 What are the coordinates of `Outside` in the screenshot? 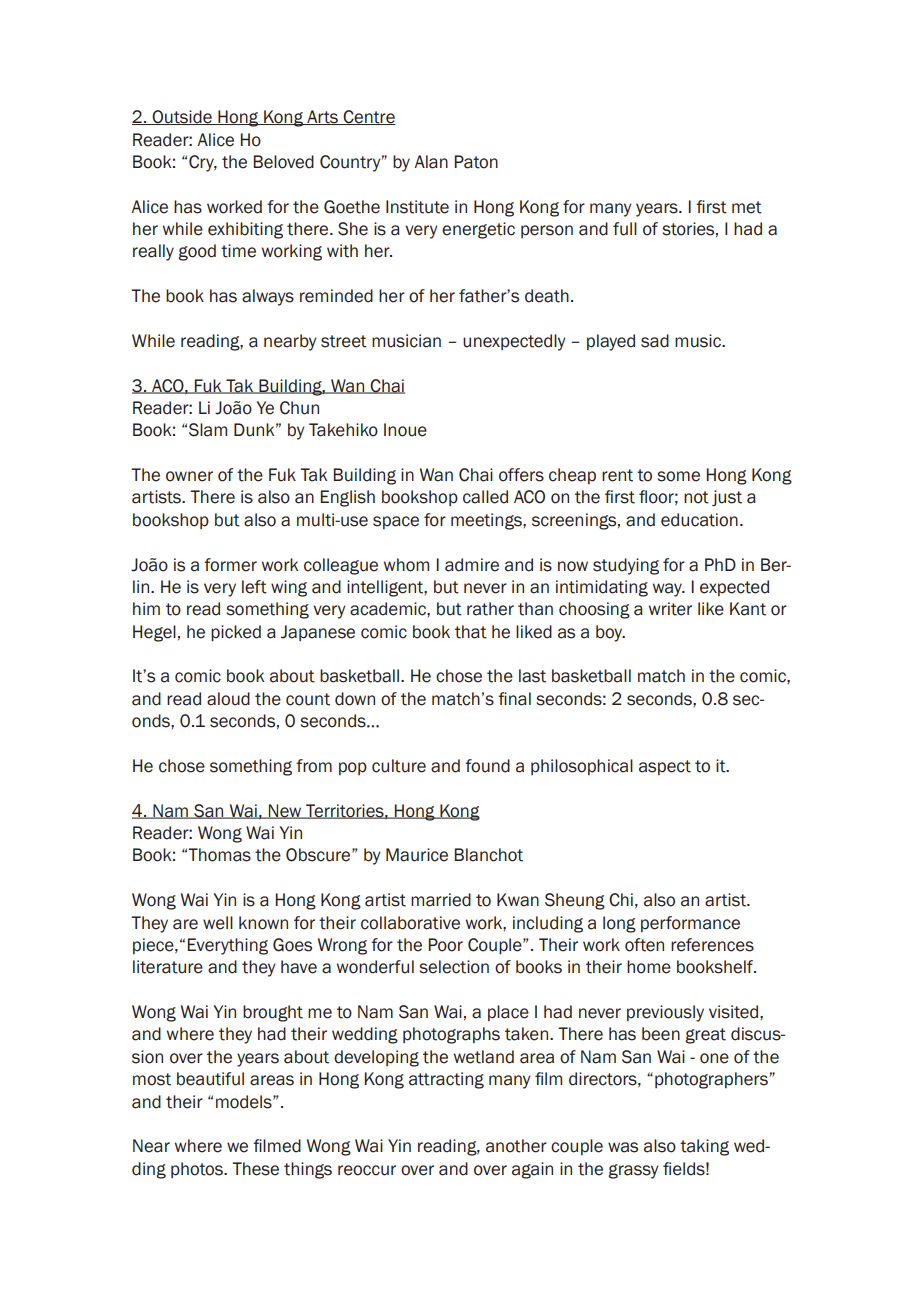 It's located at (182, 117).
